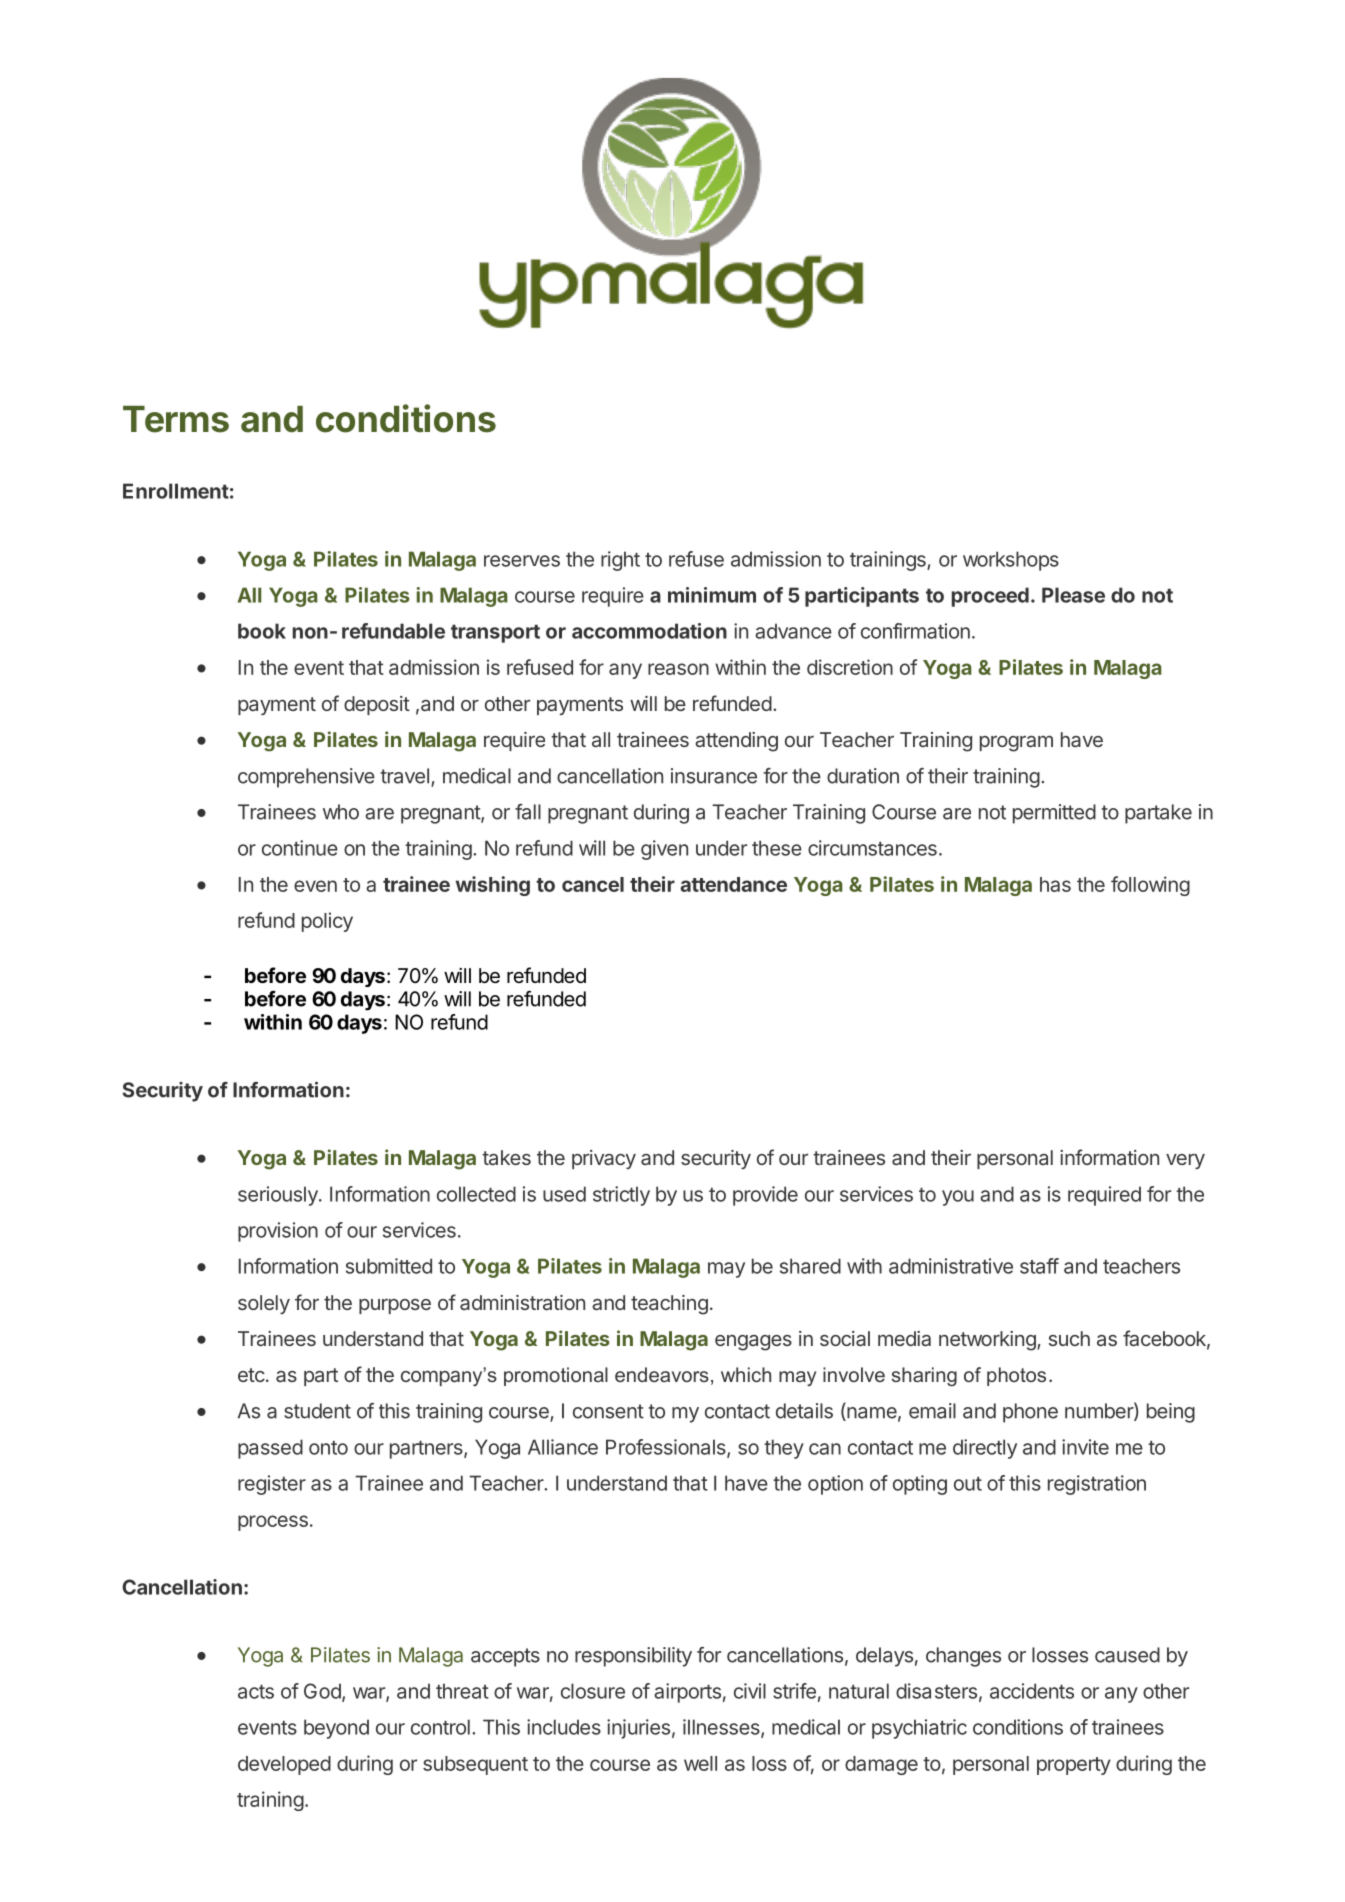 This screenshot has height=1902, width=1345. What do you see at coordinates (620, 561) in the screenshot?
I see `right` at bounding box center [620, 561].
